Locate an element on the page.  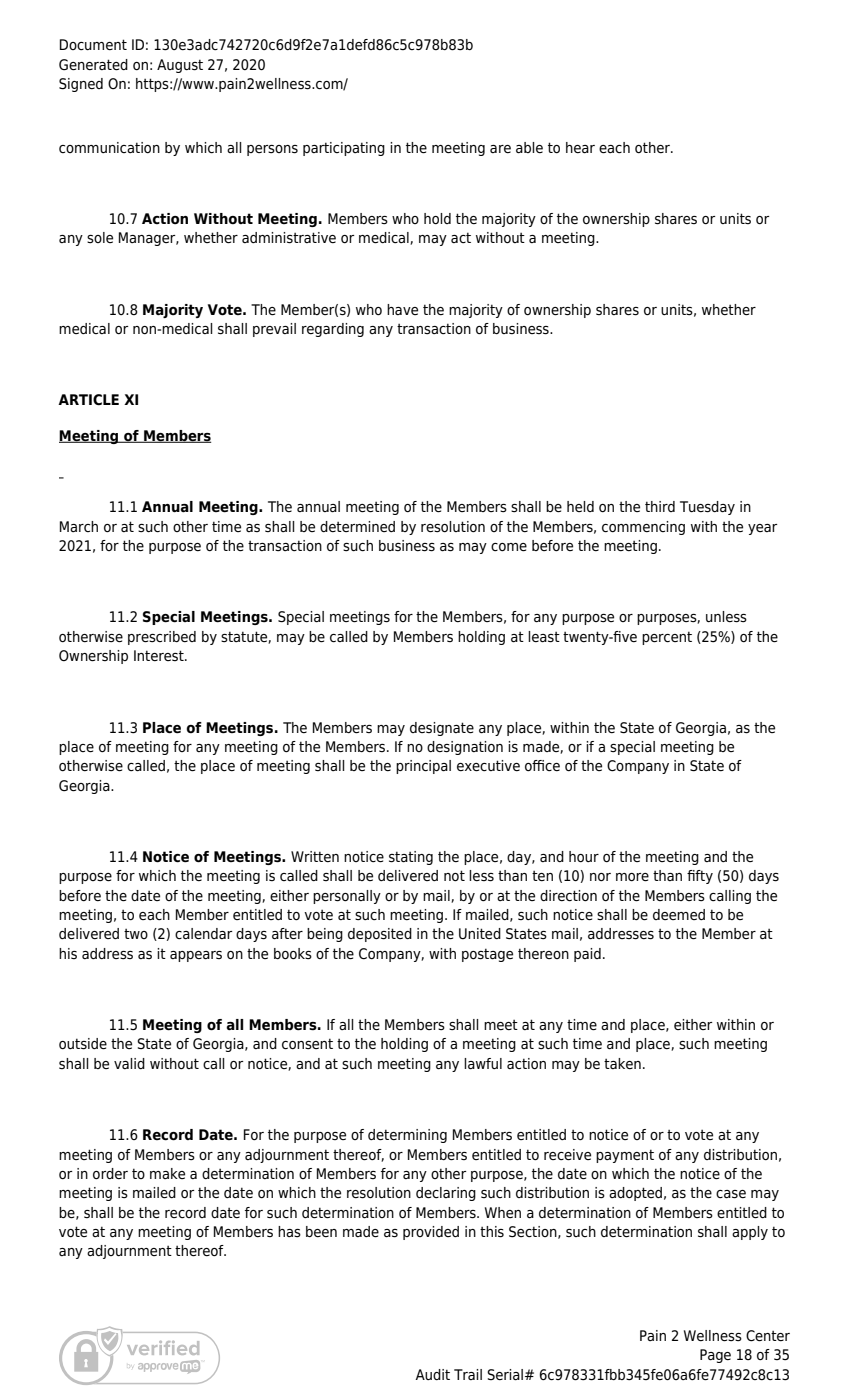
Tuesday is located at coordinates (707, 508).
